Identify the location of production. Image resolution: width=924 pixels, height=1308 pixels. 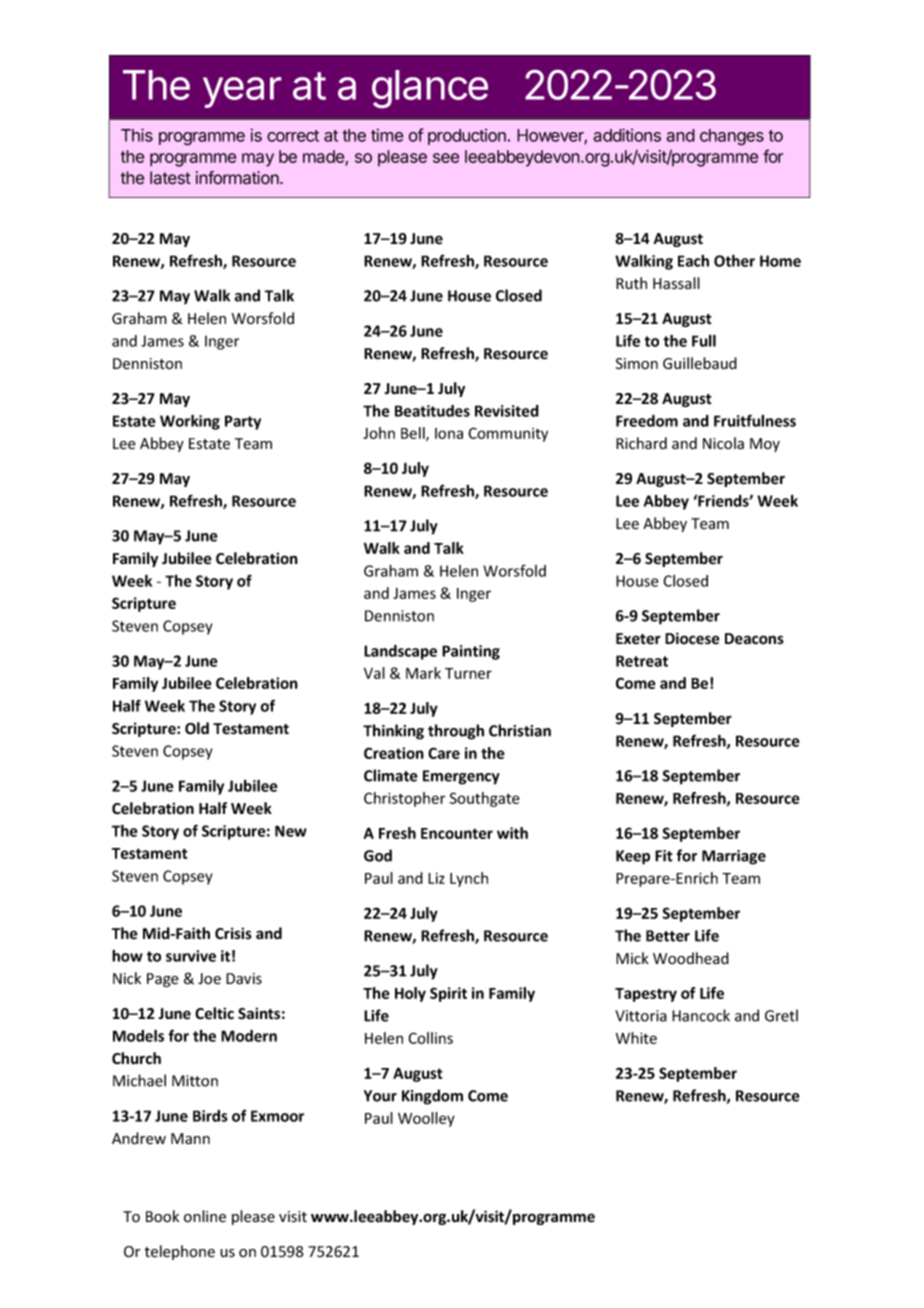
(467, 136).
